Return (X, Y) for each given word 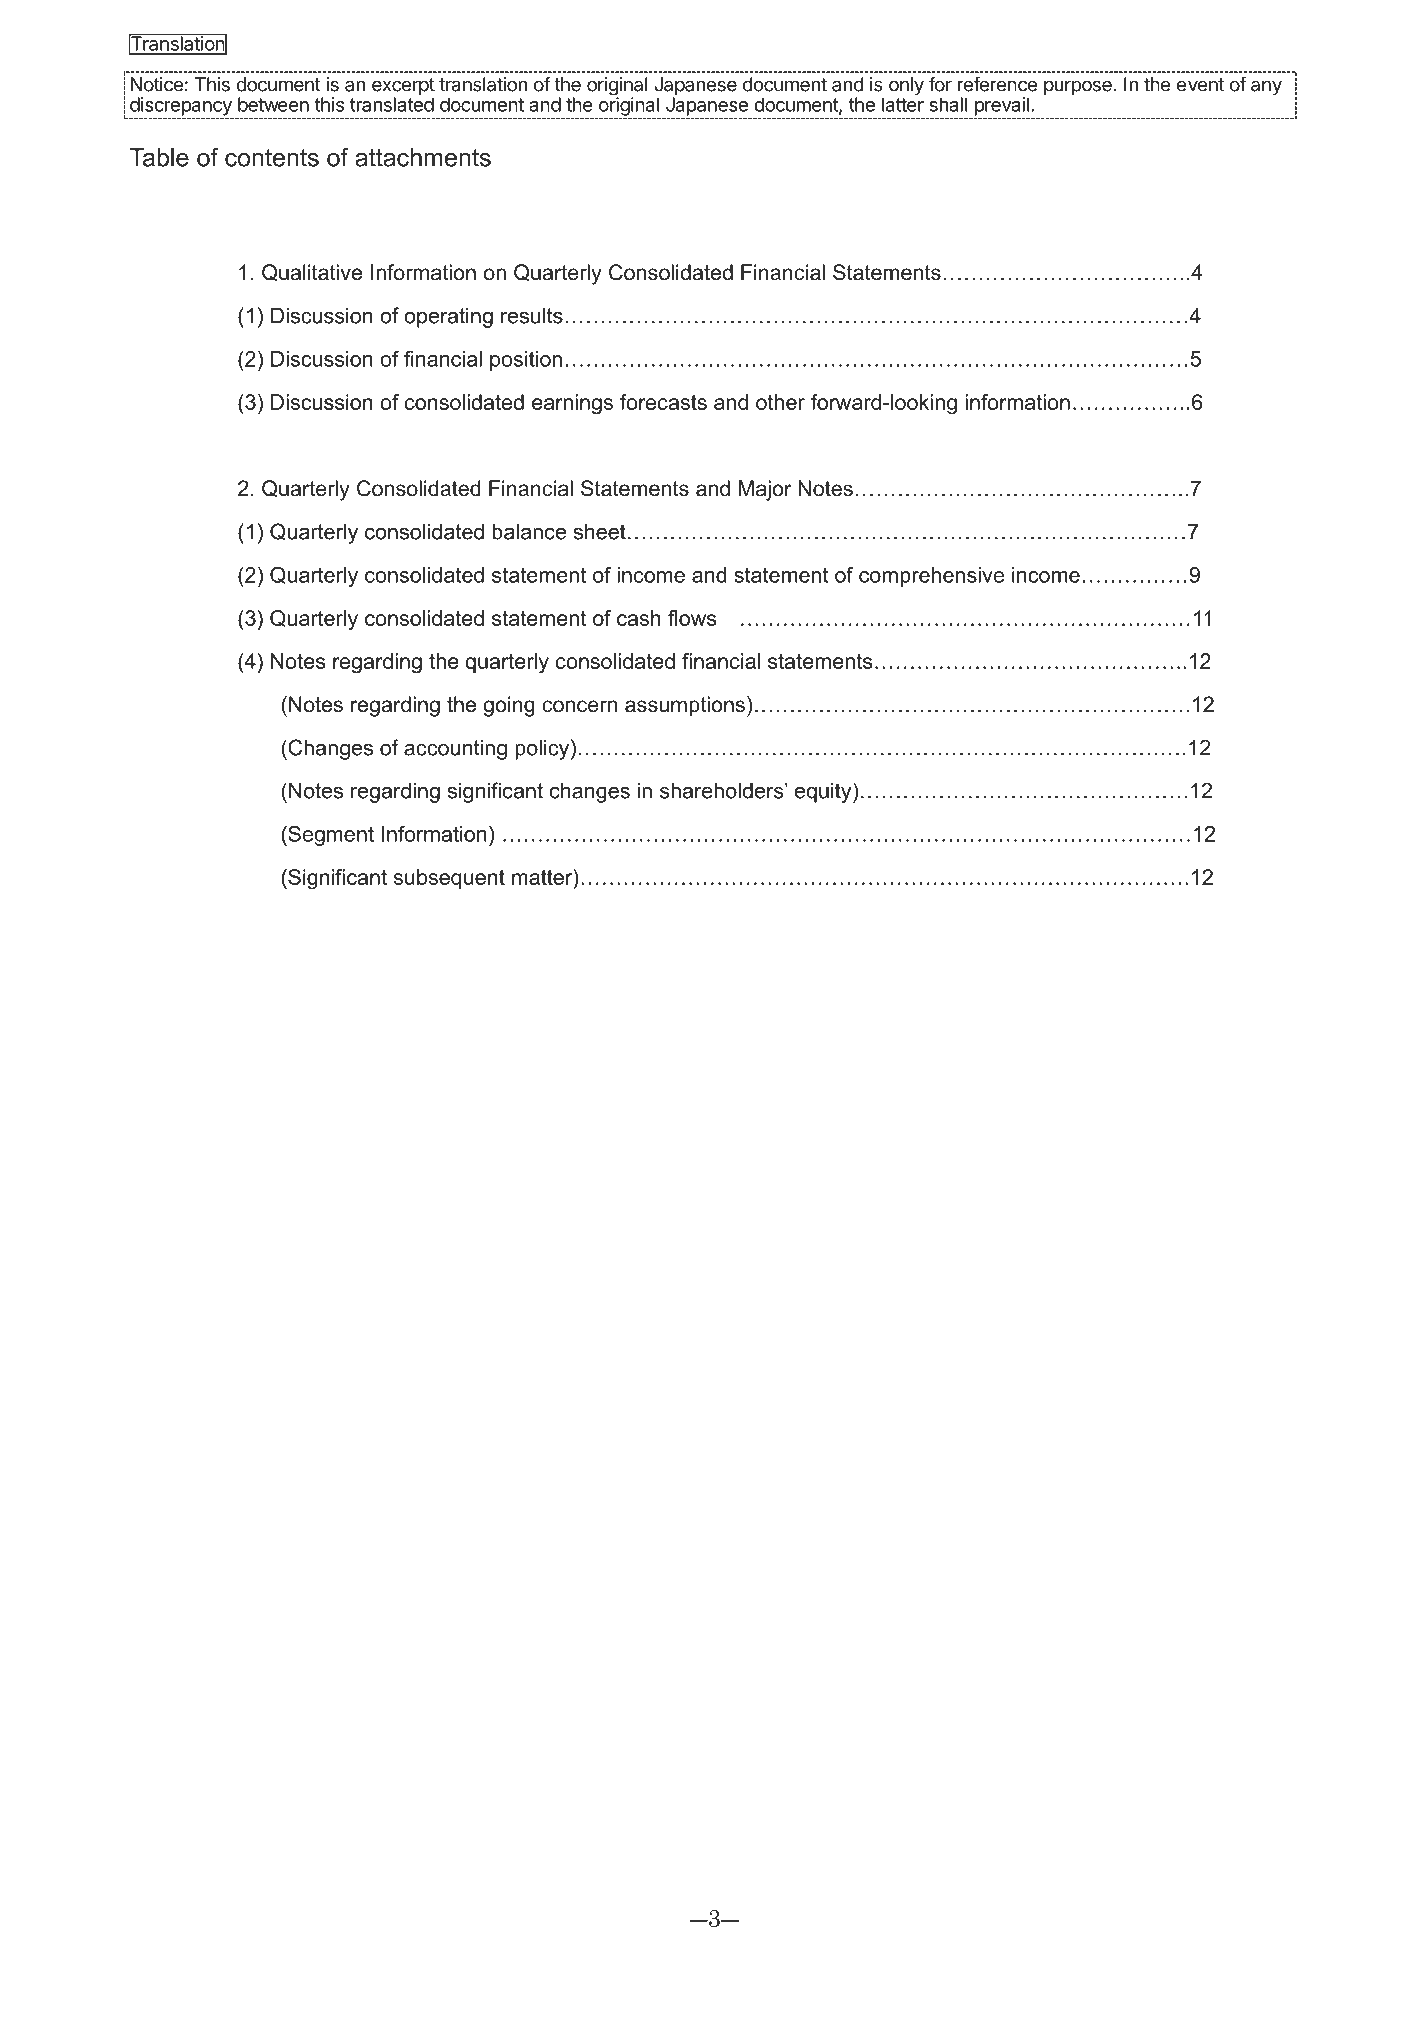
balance (529, 531)
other (780, 402)
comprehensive (931, 577)
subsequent (449, 879)
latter (903, 103)
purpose (1079, 87)
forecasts (663, 402)
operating (448, 317)
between (273, 104)
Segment (330, 835)
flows (692, 618)
